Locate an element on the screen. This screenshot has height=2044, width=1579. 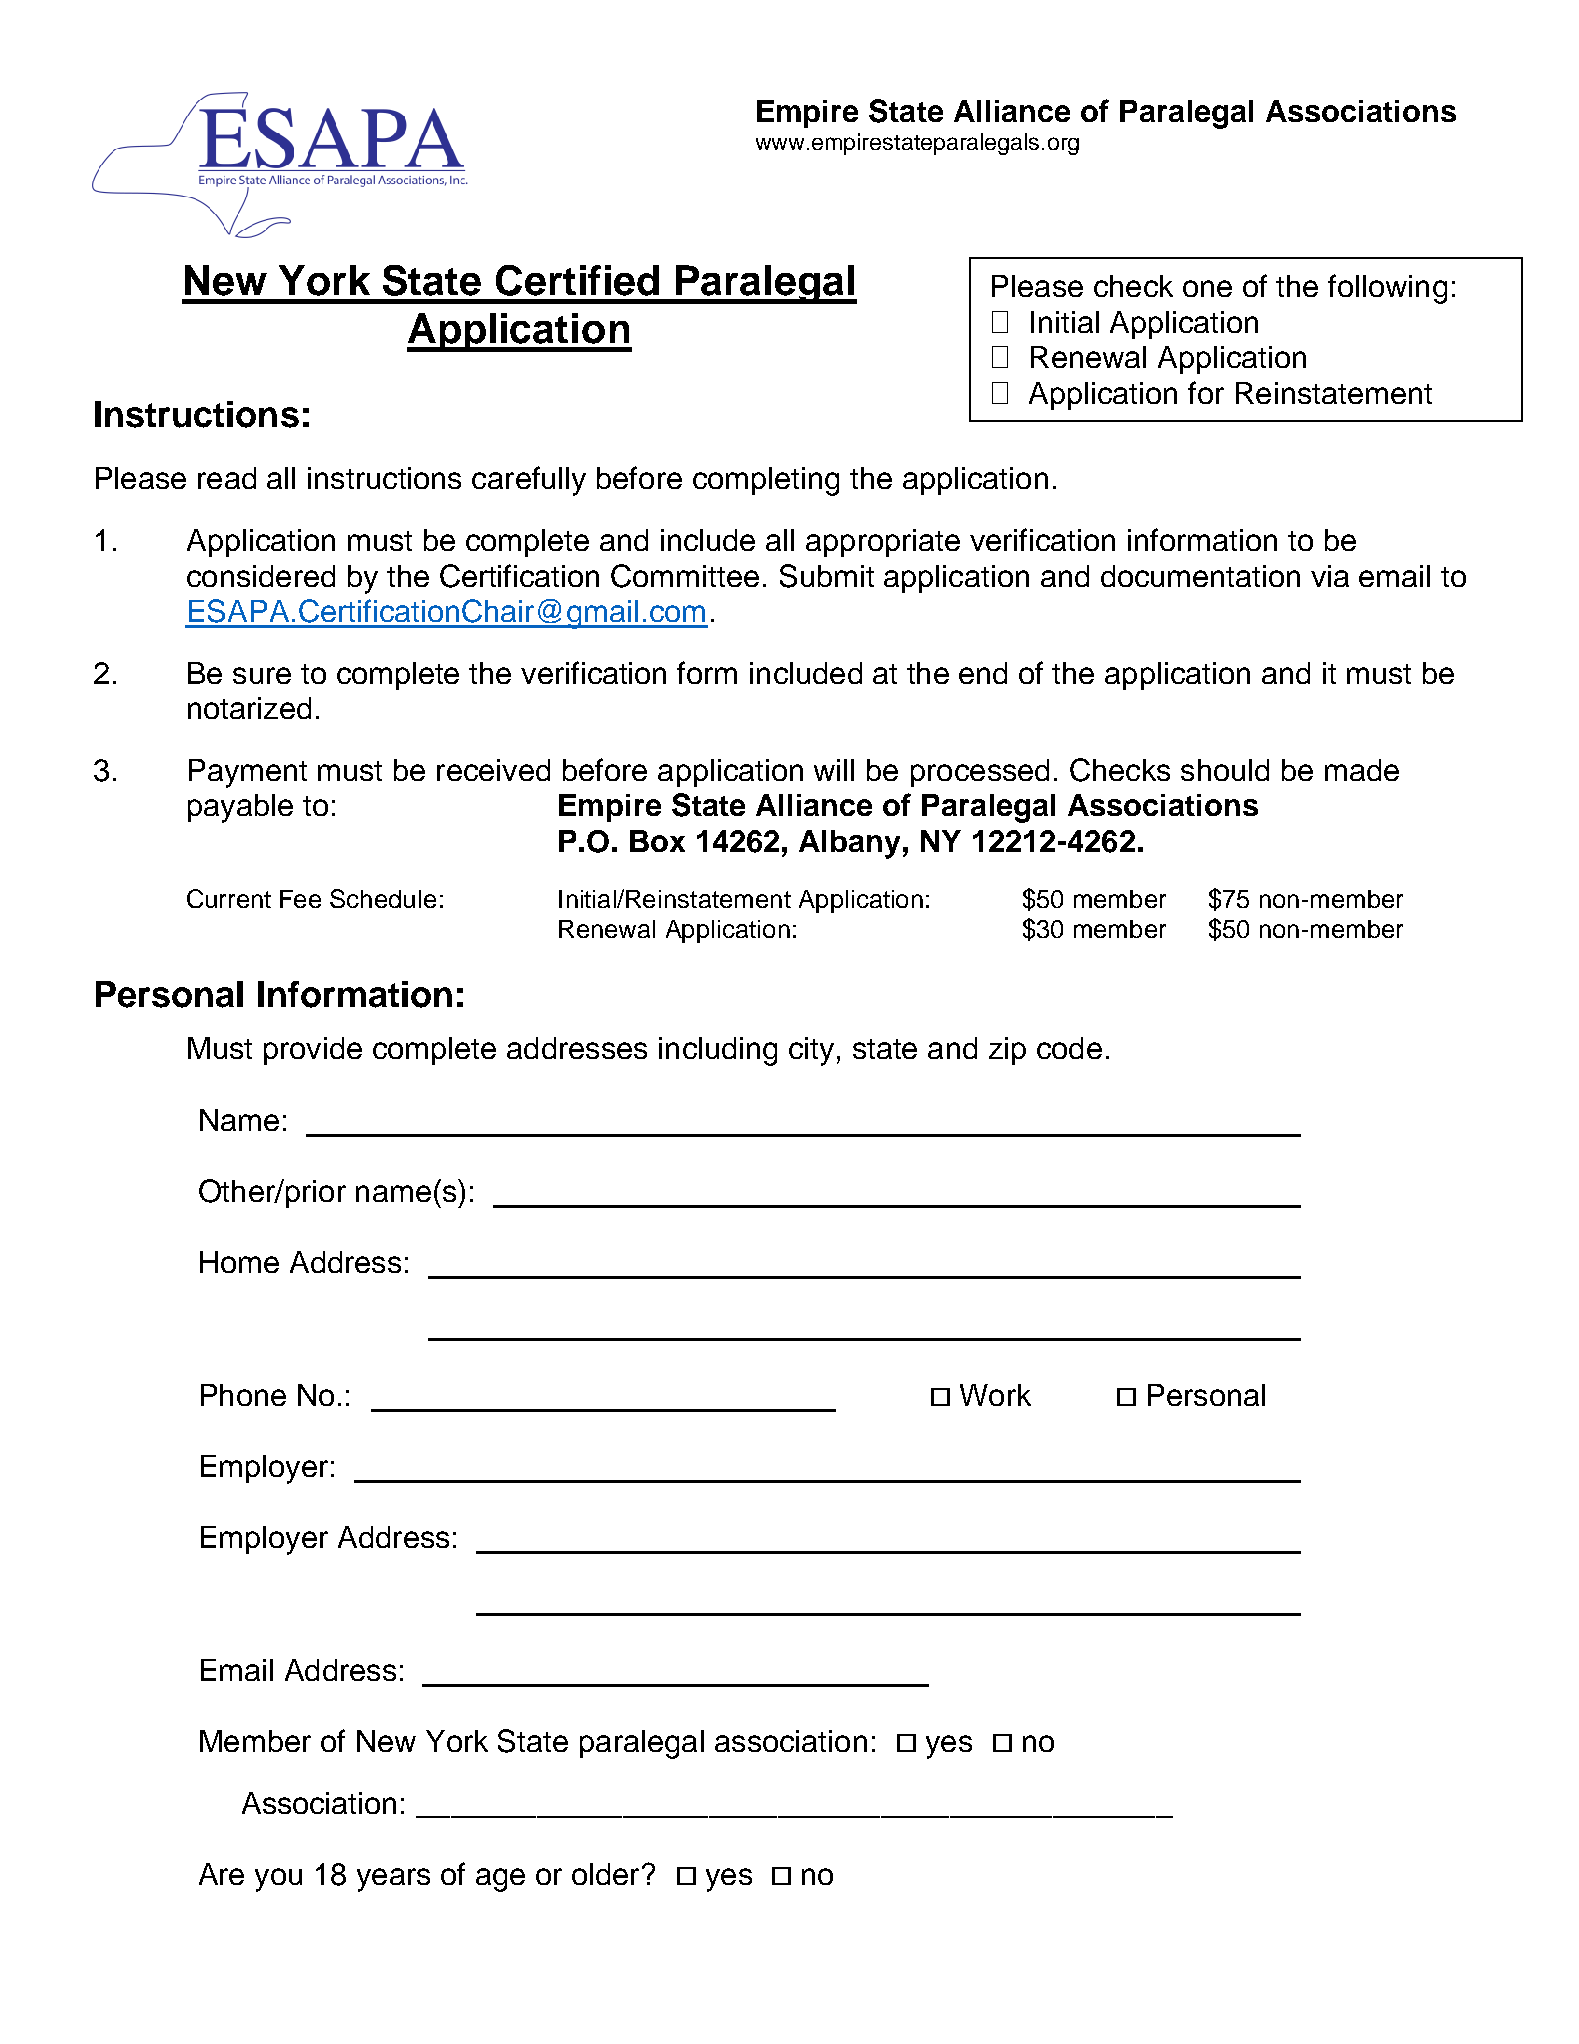
city is located at coordinates (811, 1051).
